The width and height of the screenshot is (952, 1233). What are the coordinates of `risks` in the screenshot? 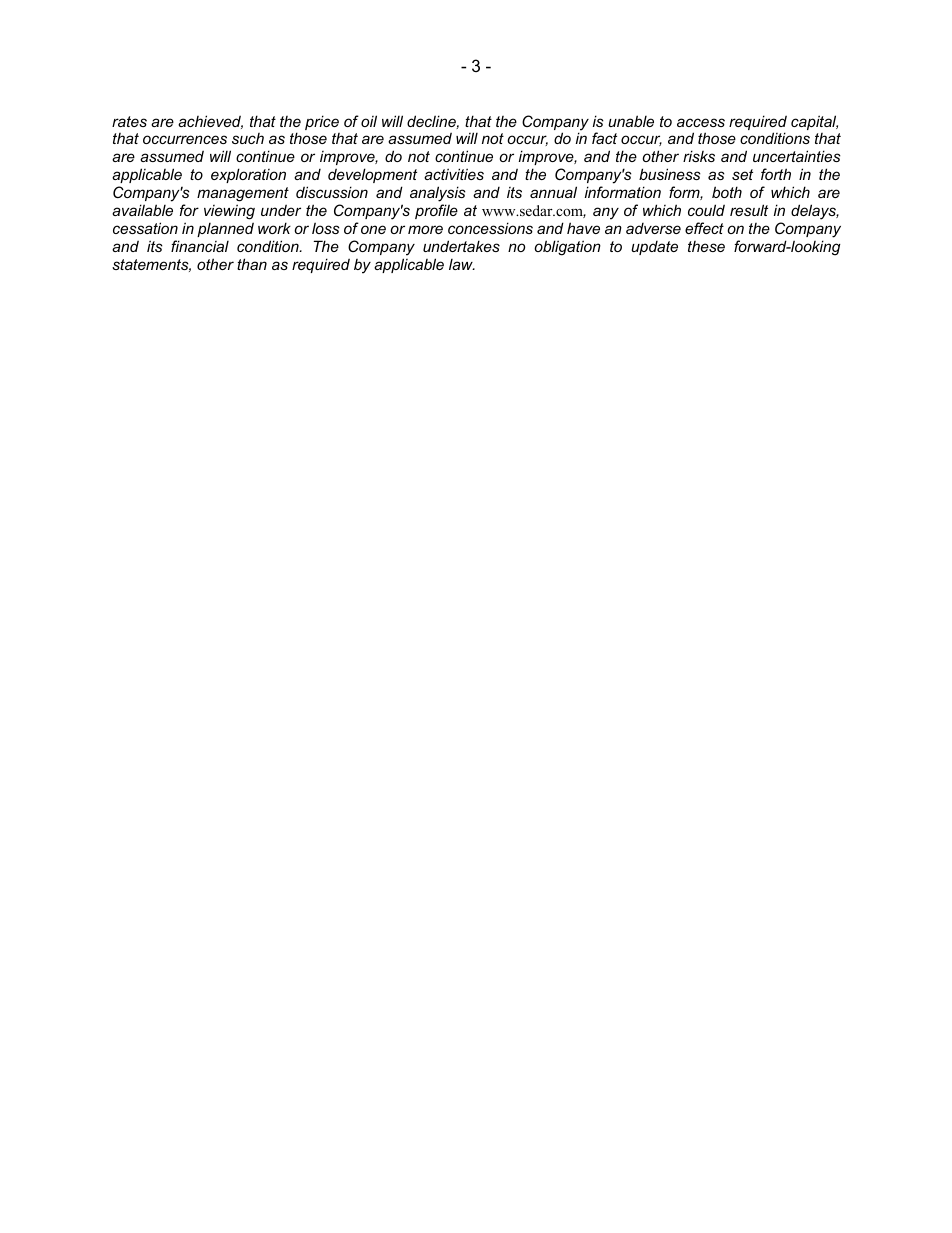 It's located at (699, 156).
